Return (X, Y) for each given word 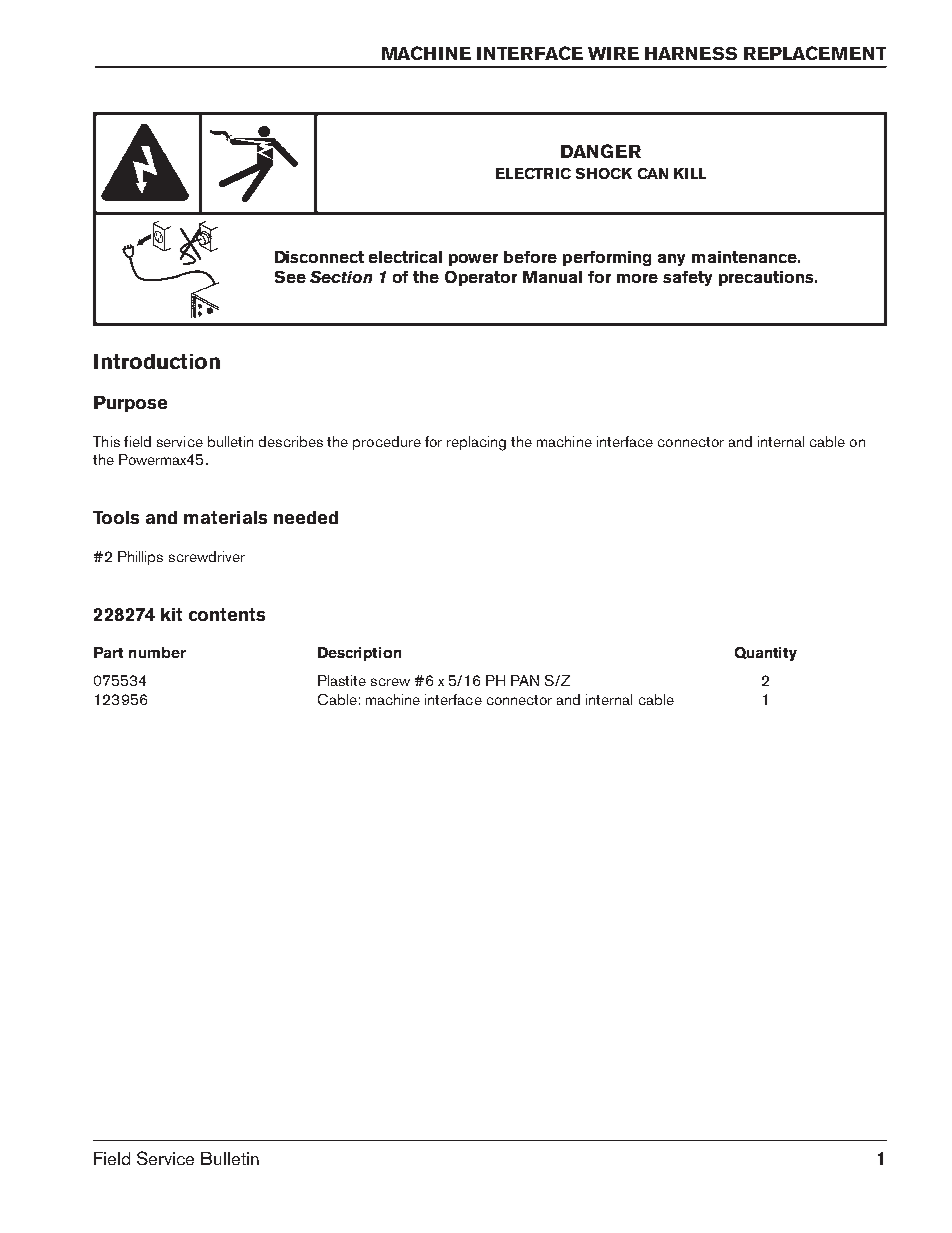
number (157, 652)
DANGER (601, 151)
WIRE (613, 53)
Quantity (766, 654)
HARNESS (691, 53)
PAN (525, 680)
